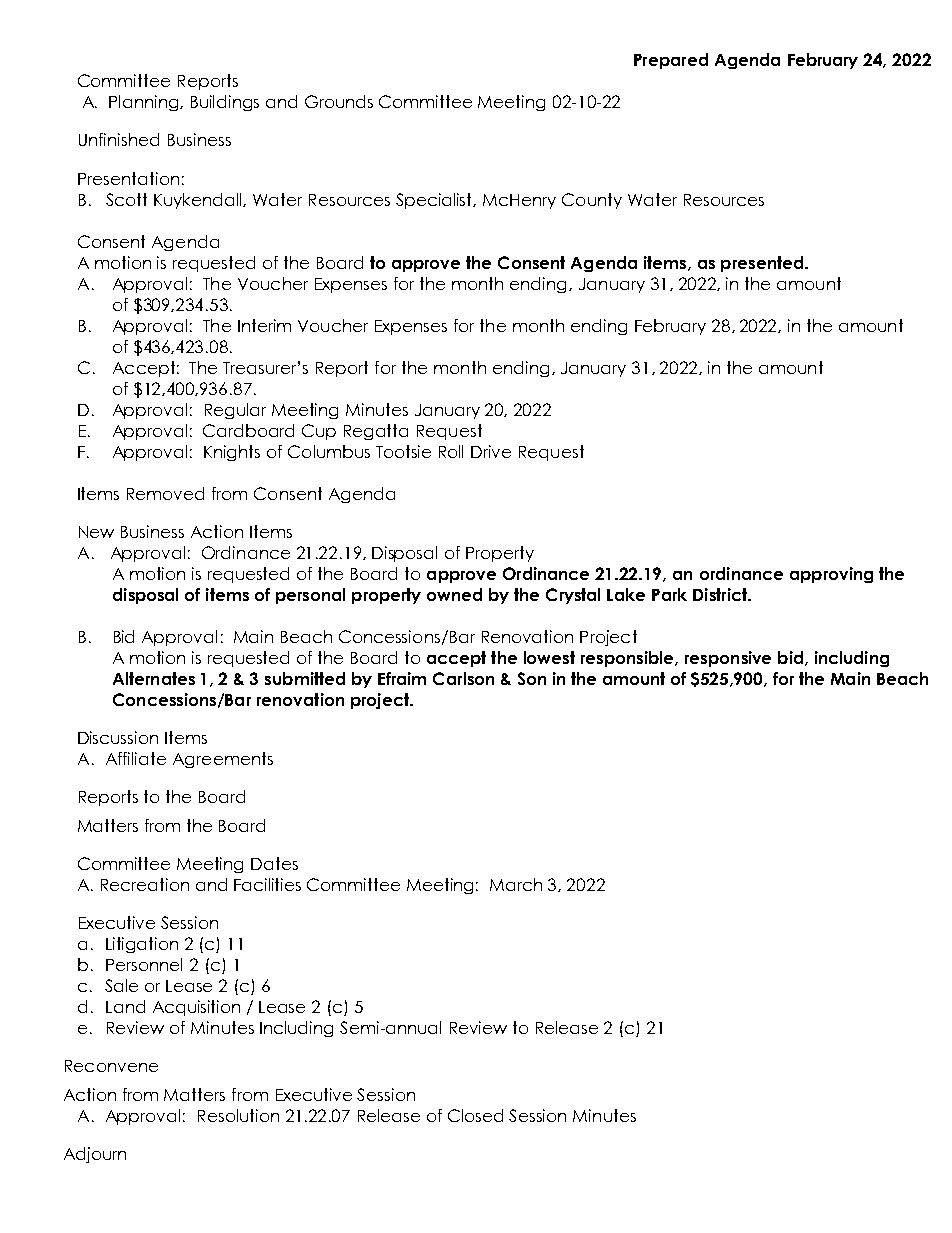 This screenshot has width=952, height=1233. Describe the element at coordinates (454, 594) in the screenshot. I see `owned` at that location.
